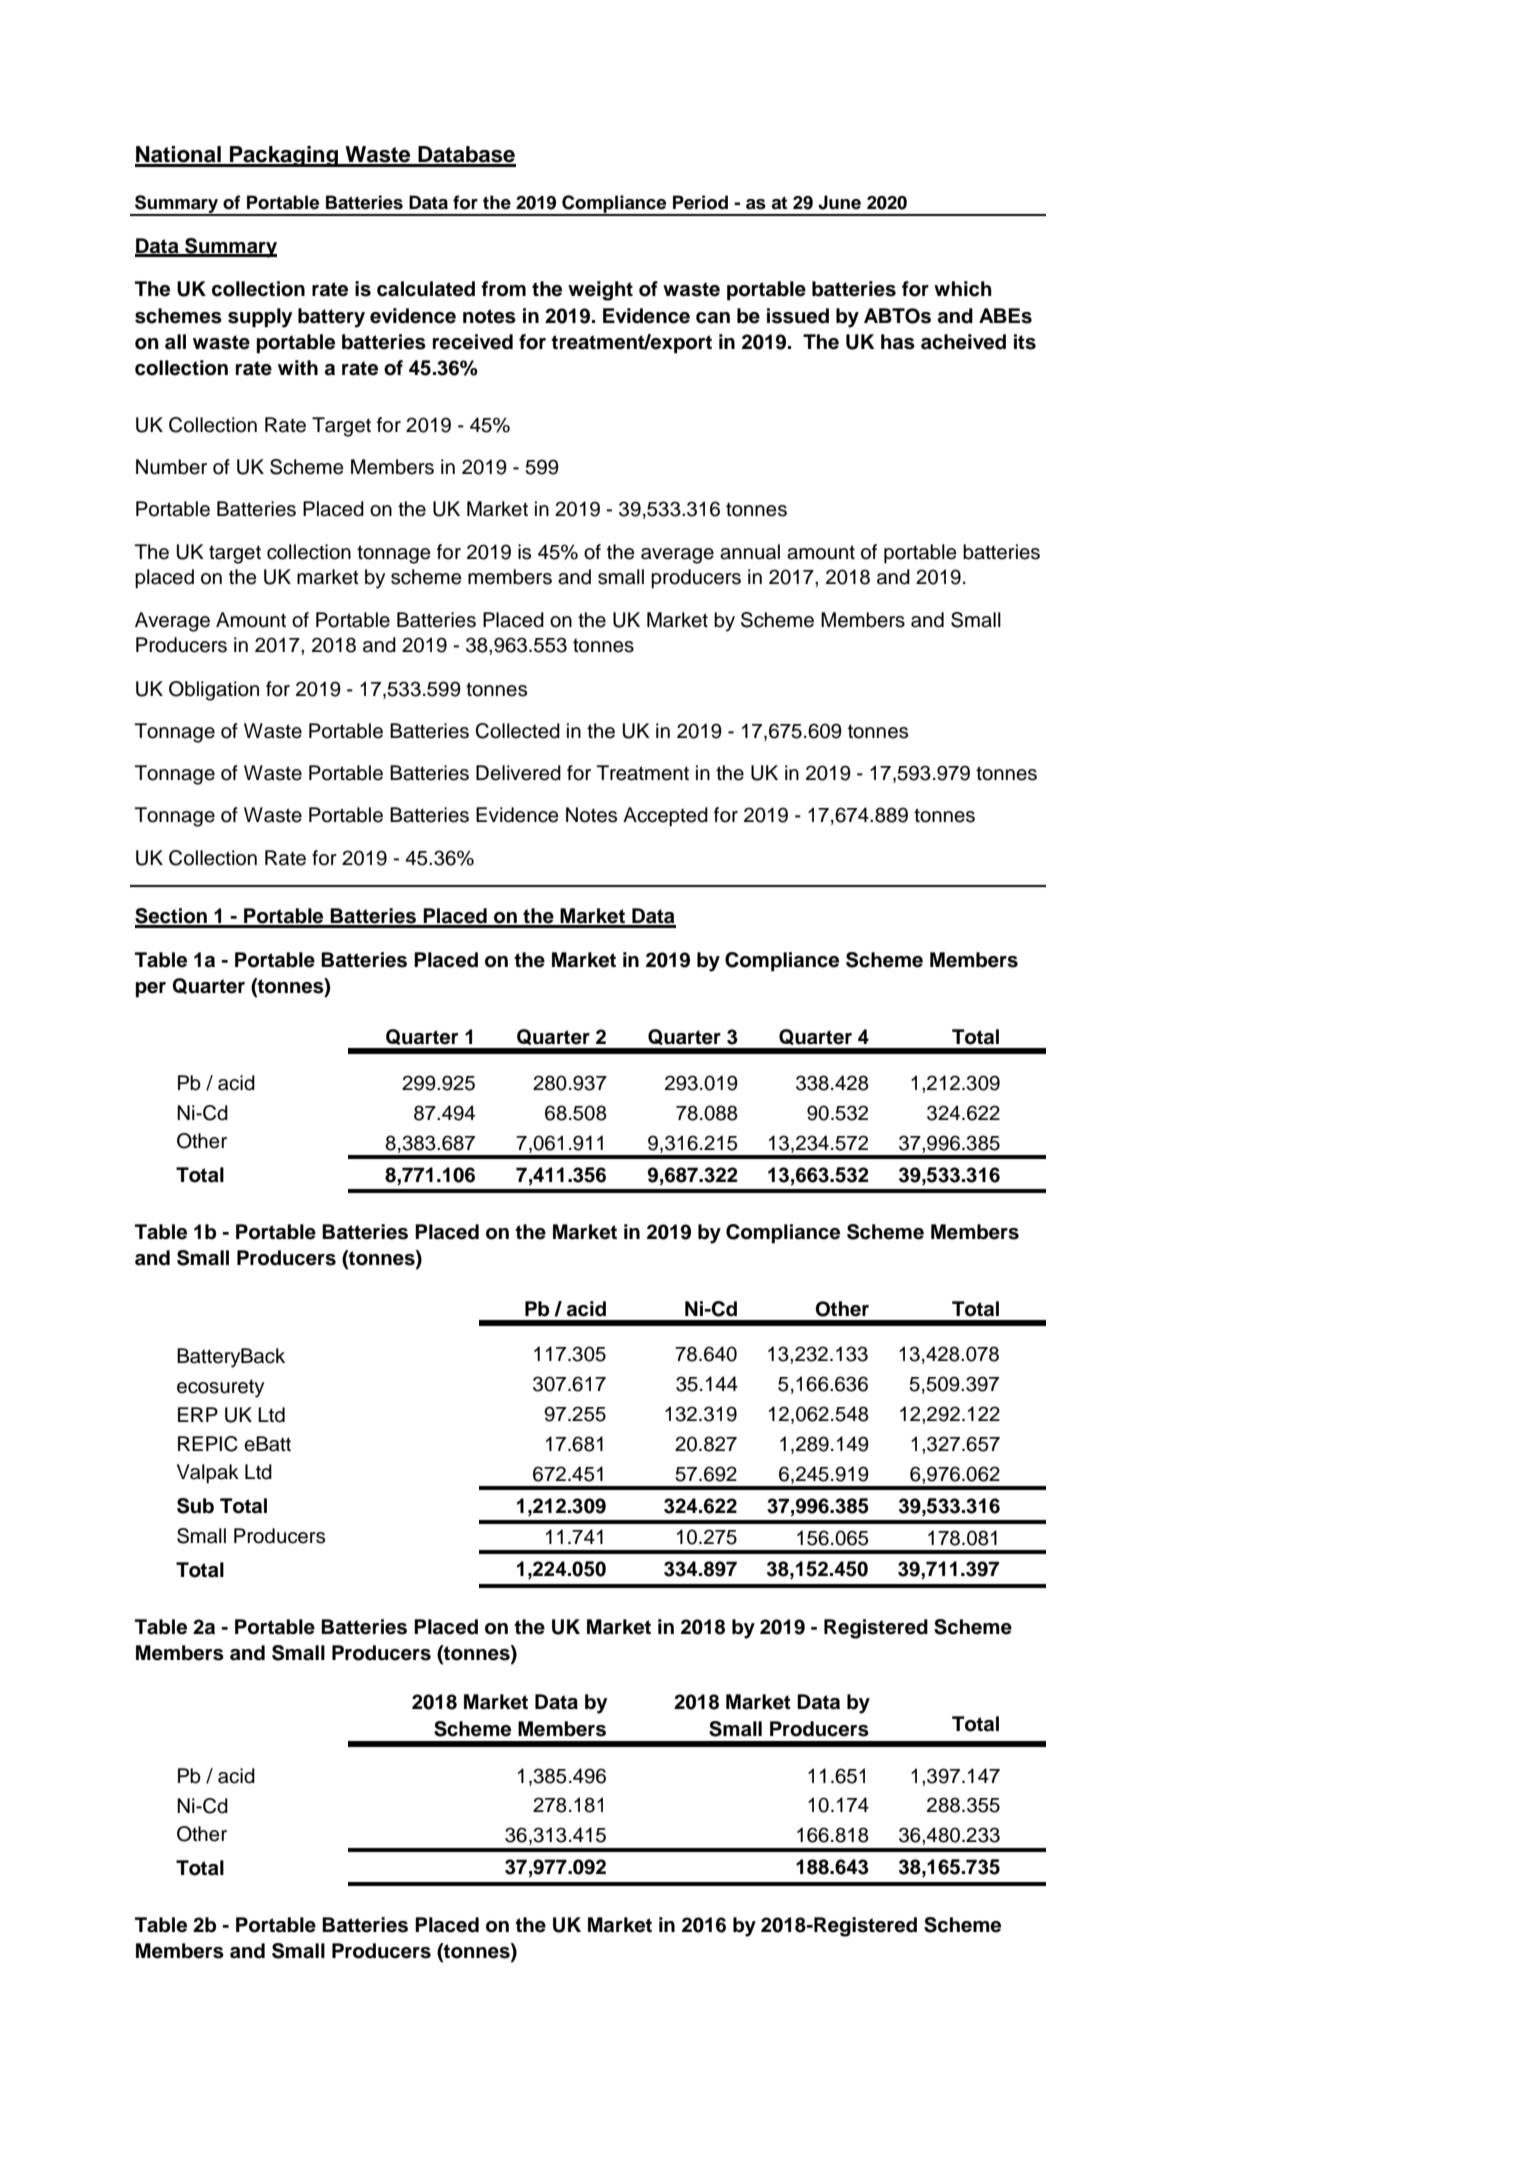 This screenshot has height=2159, width=1527. Describe the element at coordinates (700, 202) in the screenshot. I see `Period` at that location.
